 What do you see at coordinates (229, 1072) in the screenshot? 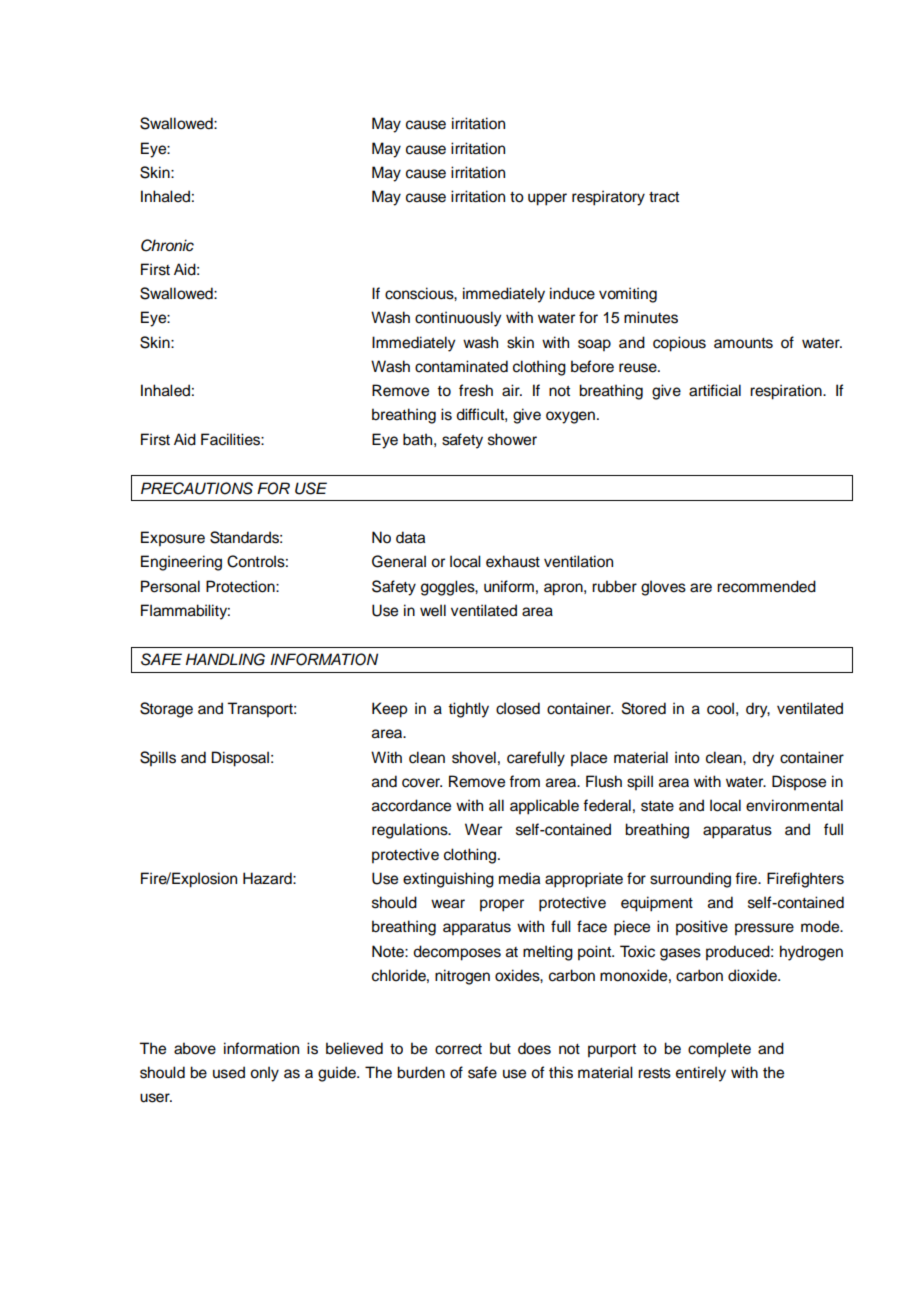
I see `used` at bounding box center [229, 1072].
